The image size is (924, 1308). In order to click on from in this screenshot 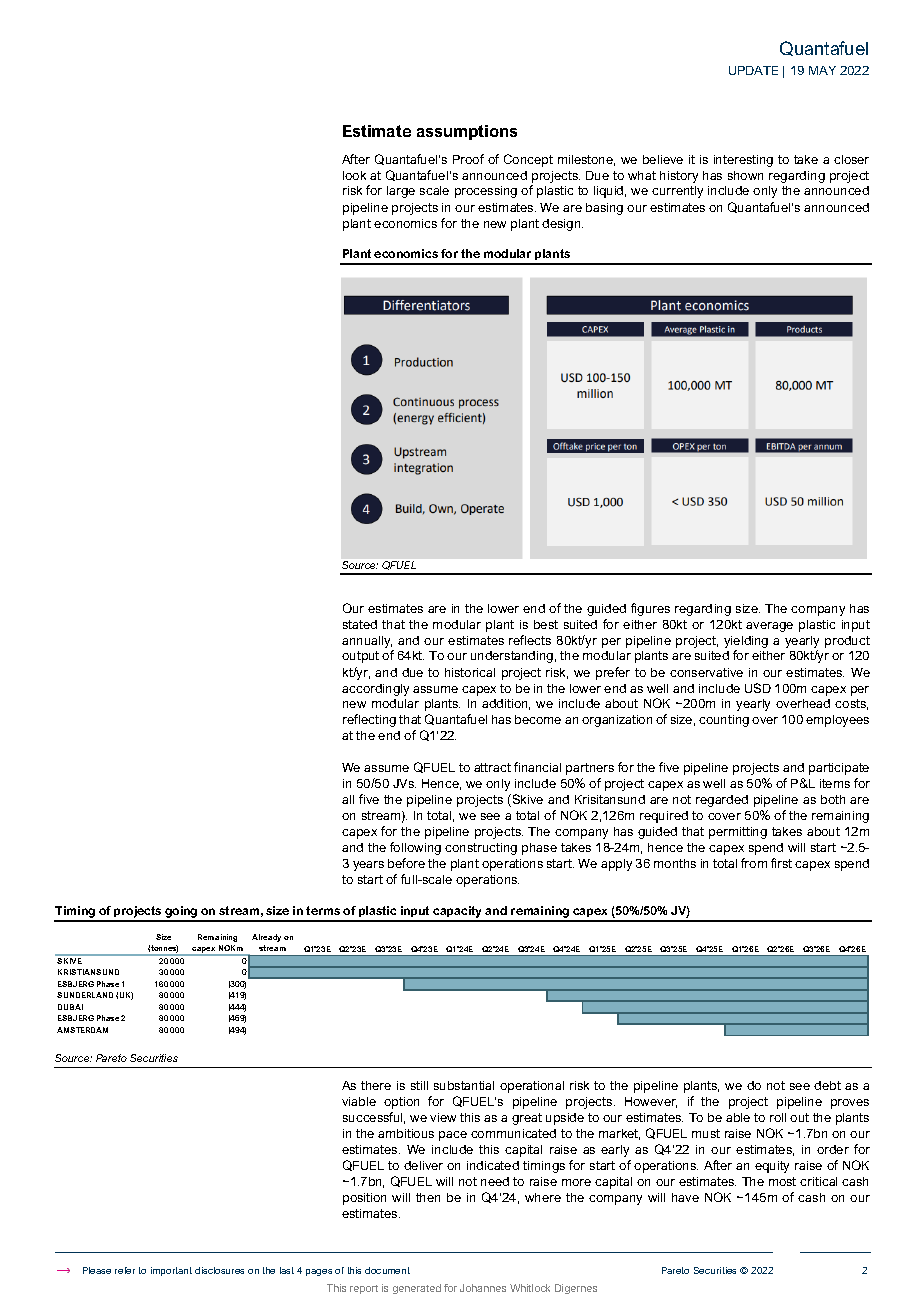, I will do `click(754, 863)`.
